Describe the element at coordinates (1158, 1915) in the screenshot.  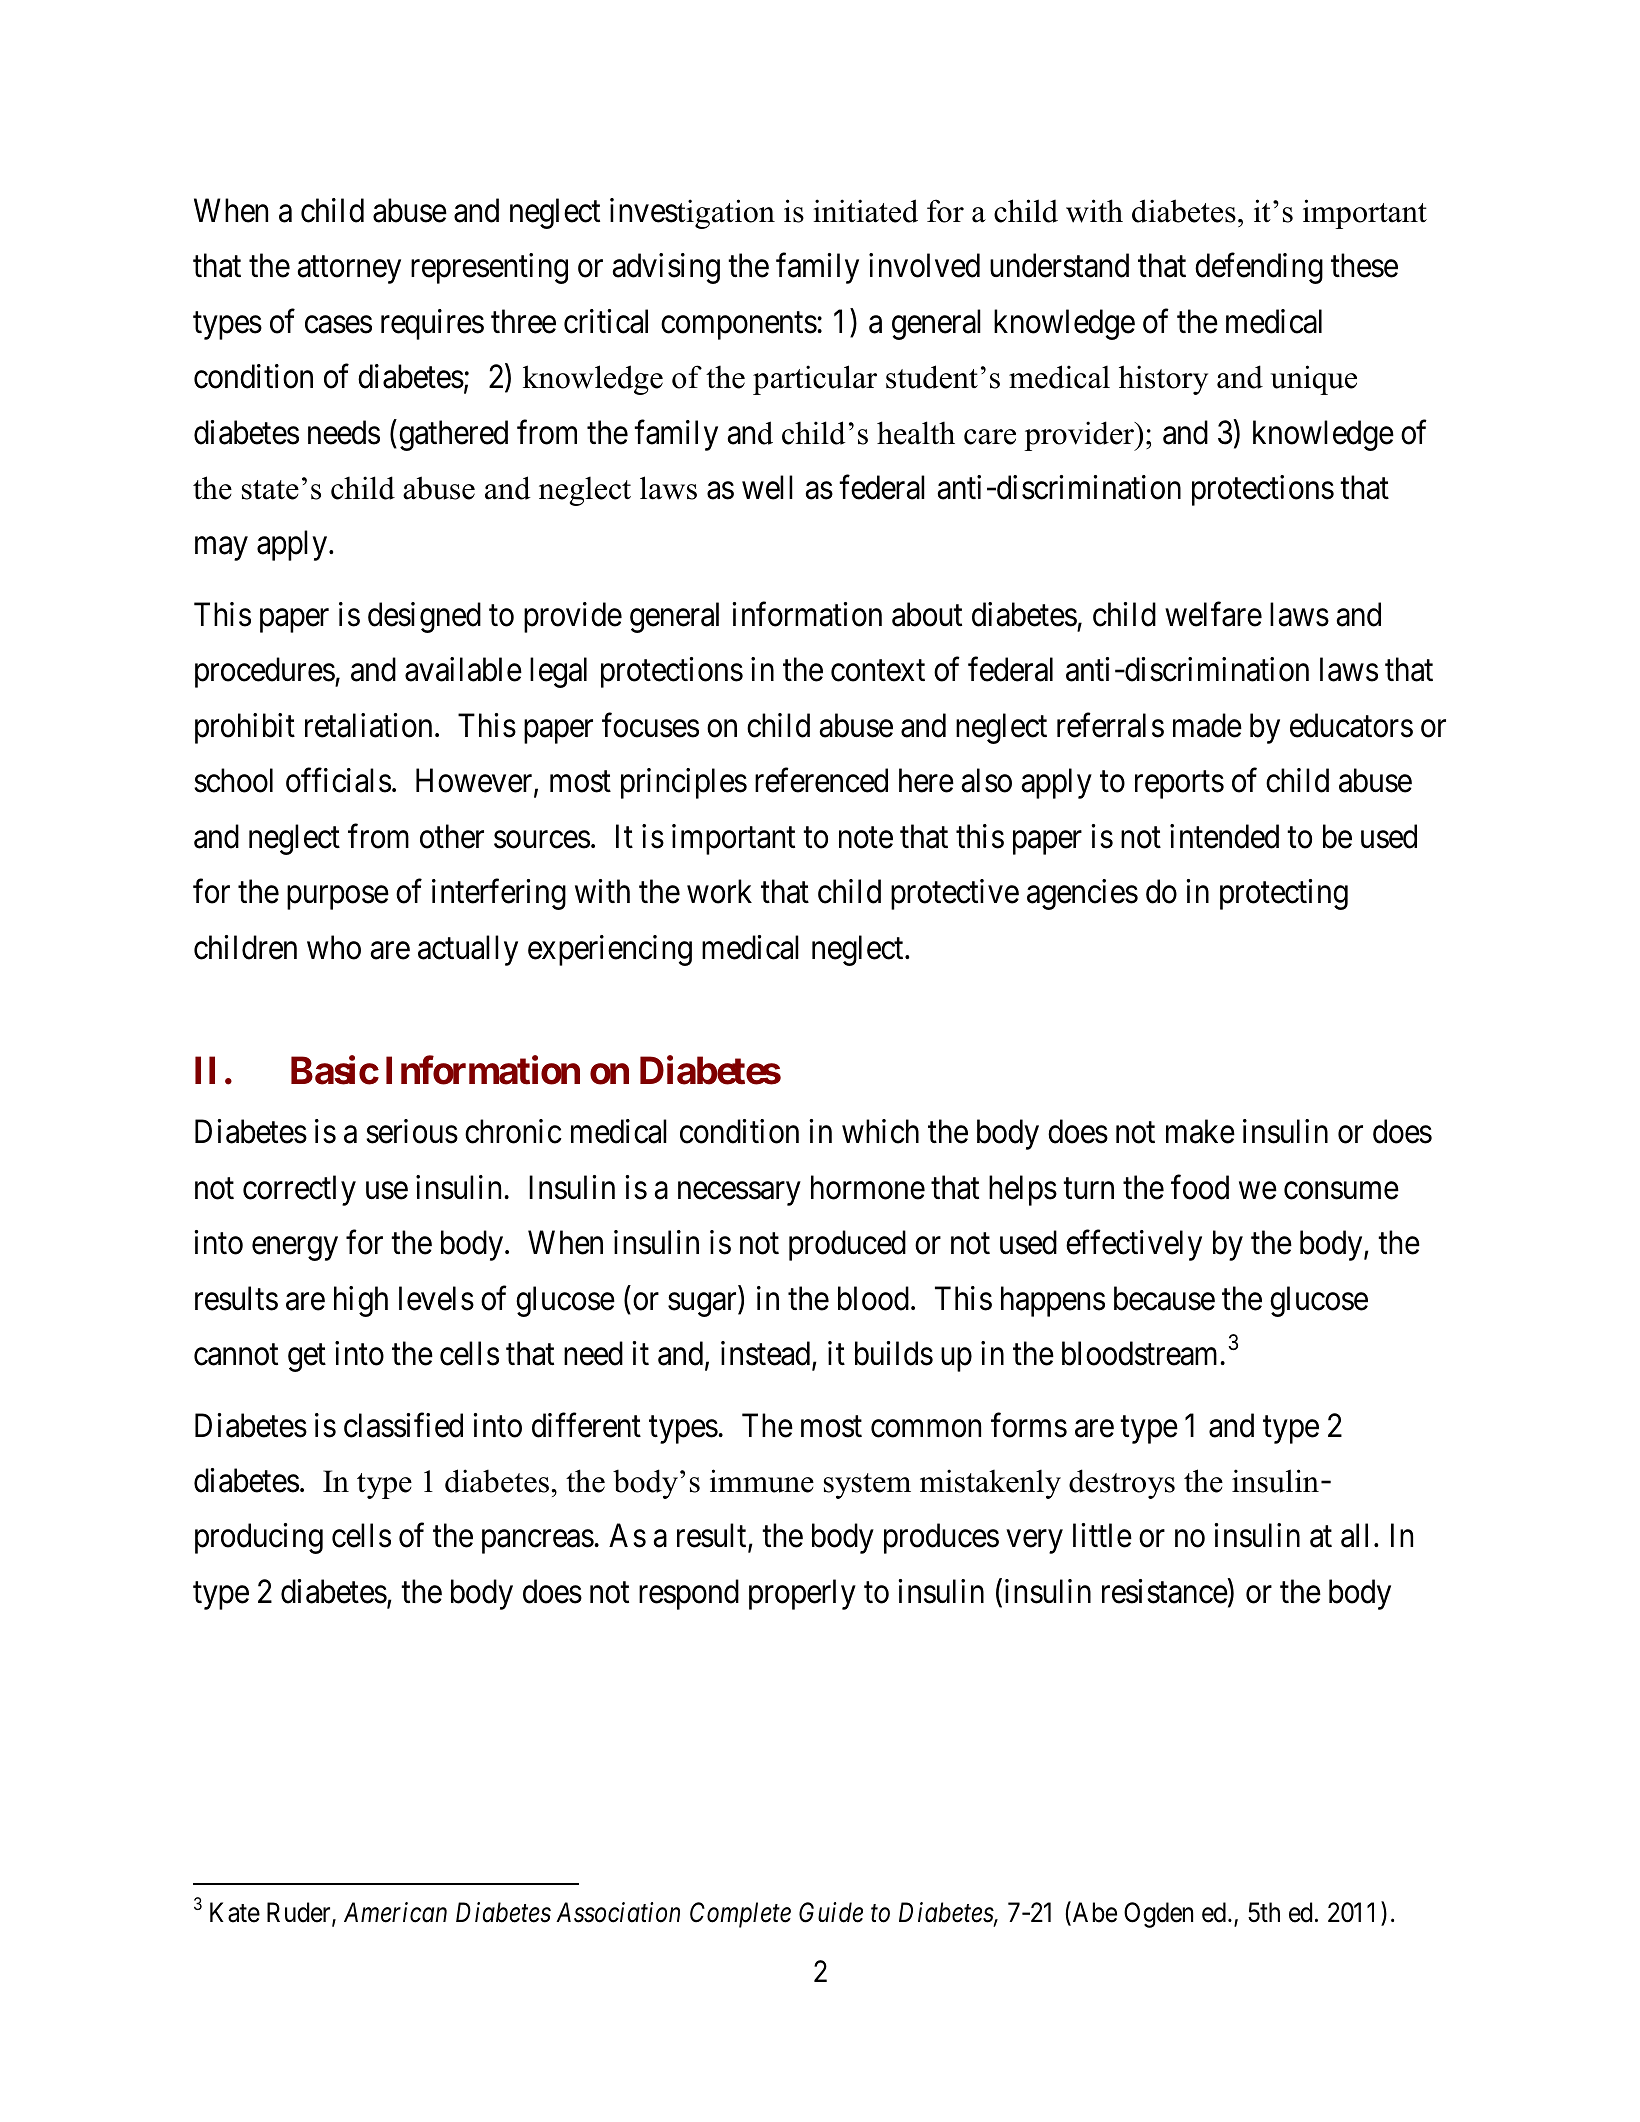
I see `Ogden` at that location.
